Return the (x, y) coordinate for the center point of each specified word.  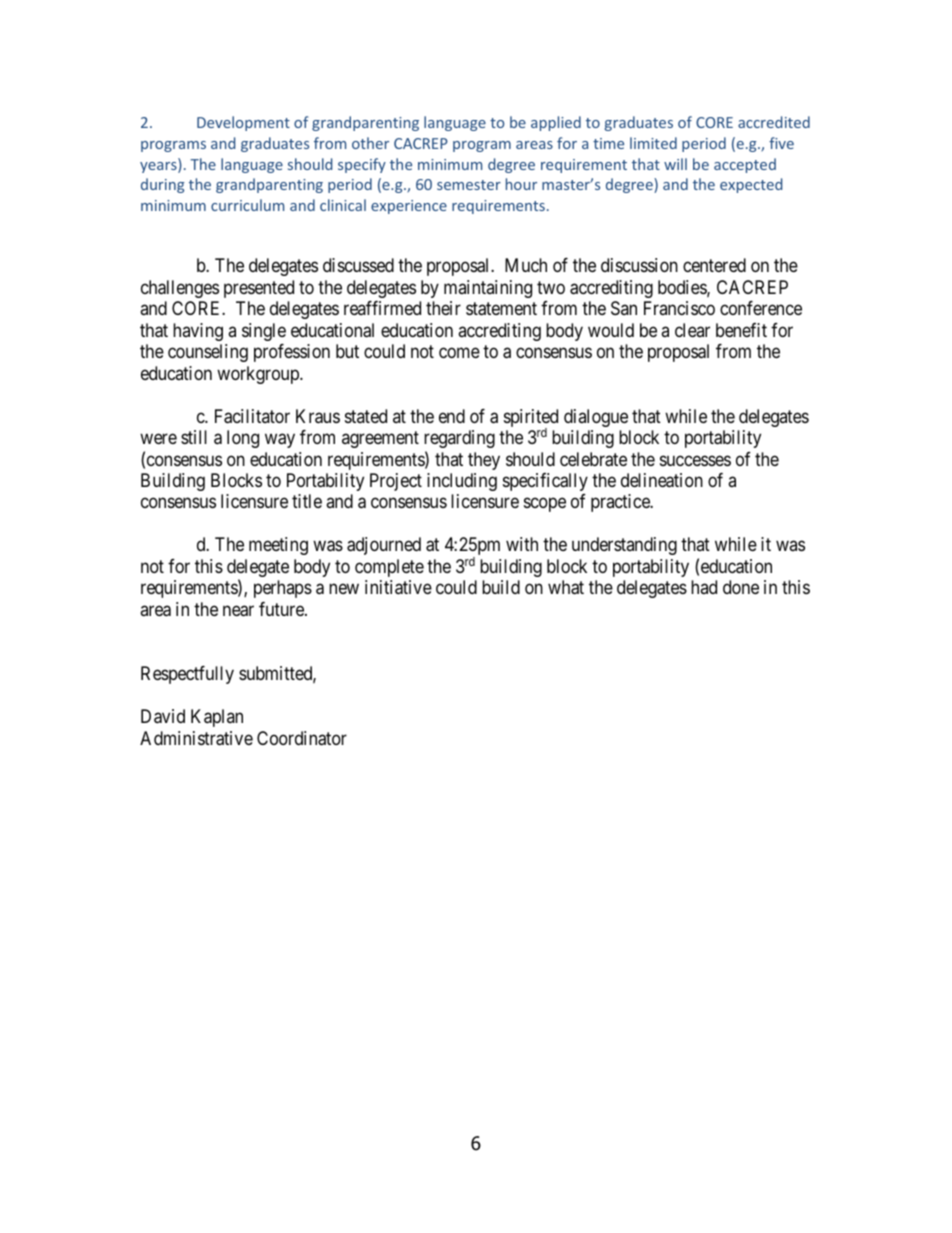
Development (243, 123)
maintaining (488, 289)
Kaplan (217, 718)
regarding (459, 439)
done (741, 587)
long (243, 439)
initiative (398, 587)
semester (469, 185)
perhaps (283, 589)
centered (714, 265)
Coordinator (302, 738)
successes (695, 460)
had (704, 587)
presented (259, 289)
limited (653, 143)
